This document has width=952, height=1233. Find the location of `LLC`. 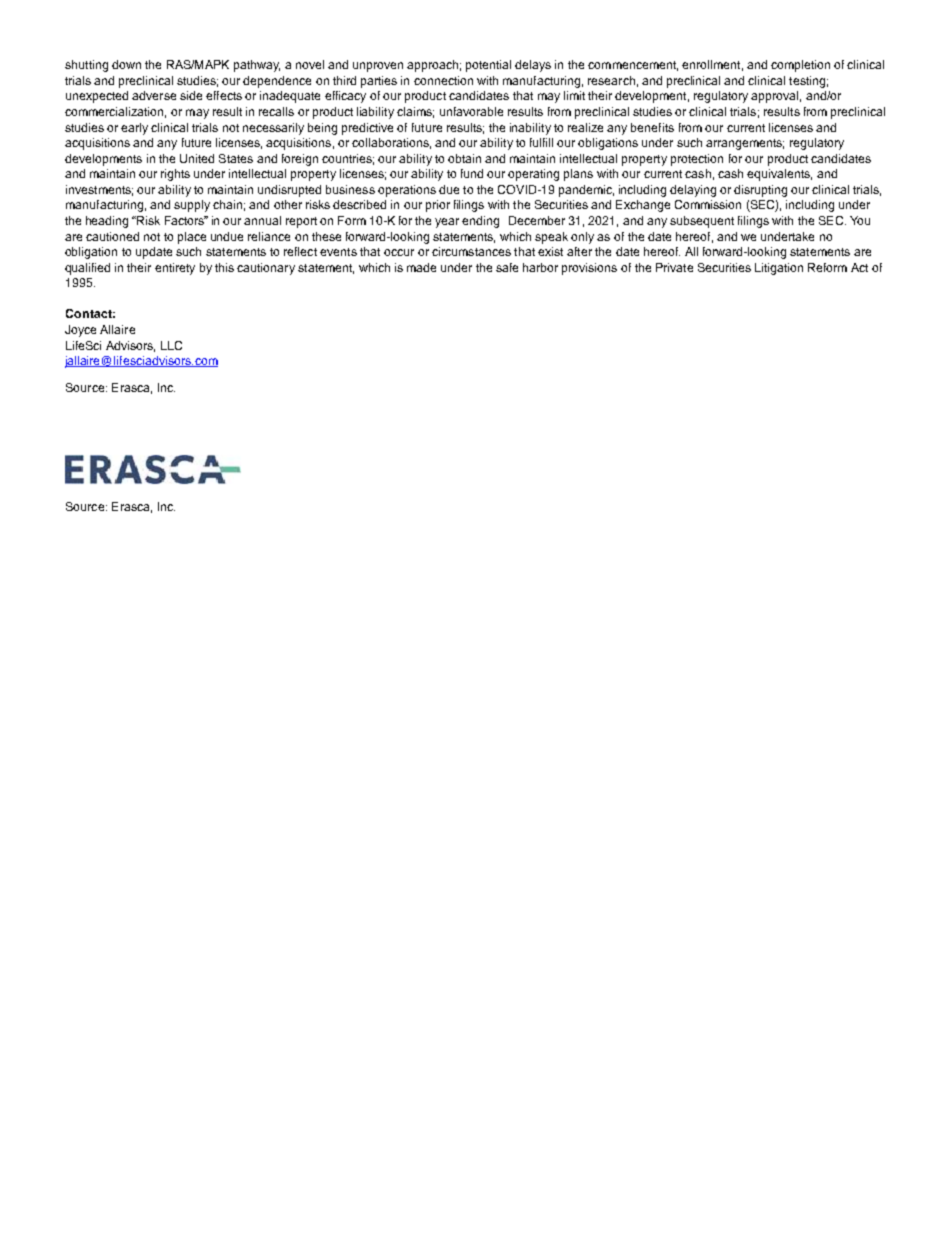

LLC is located at coordinates (171, 345).
